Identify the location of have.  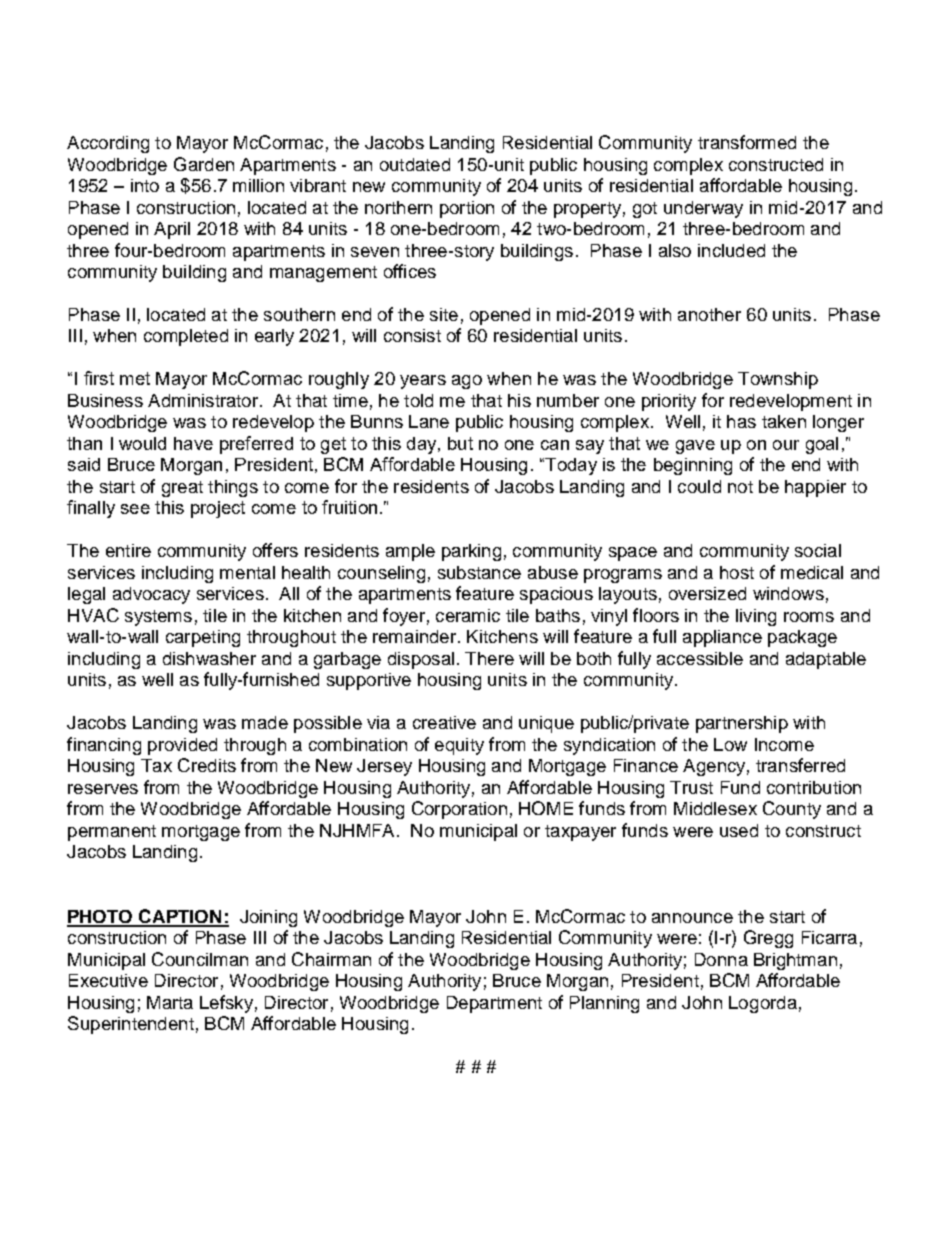
(193, 443).
